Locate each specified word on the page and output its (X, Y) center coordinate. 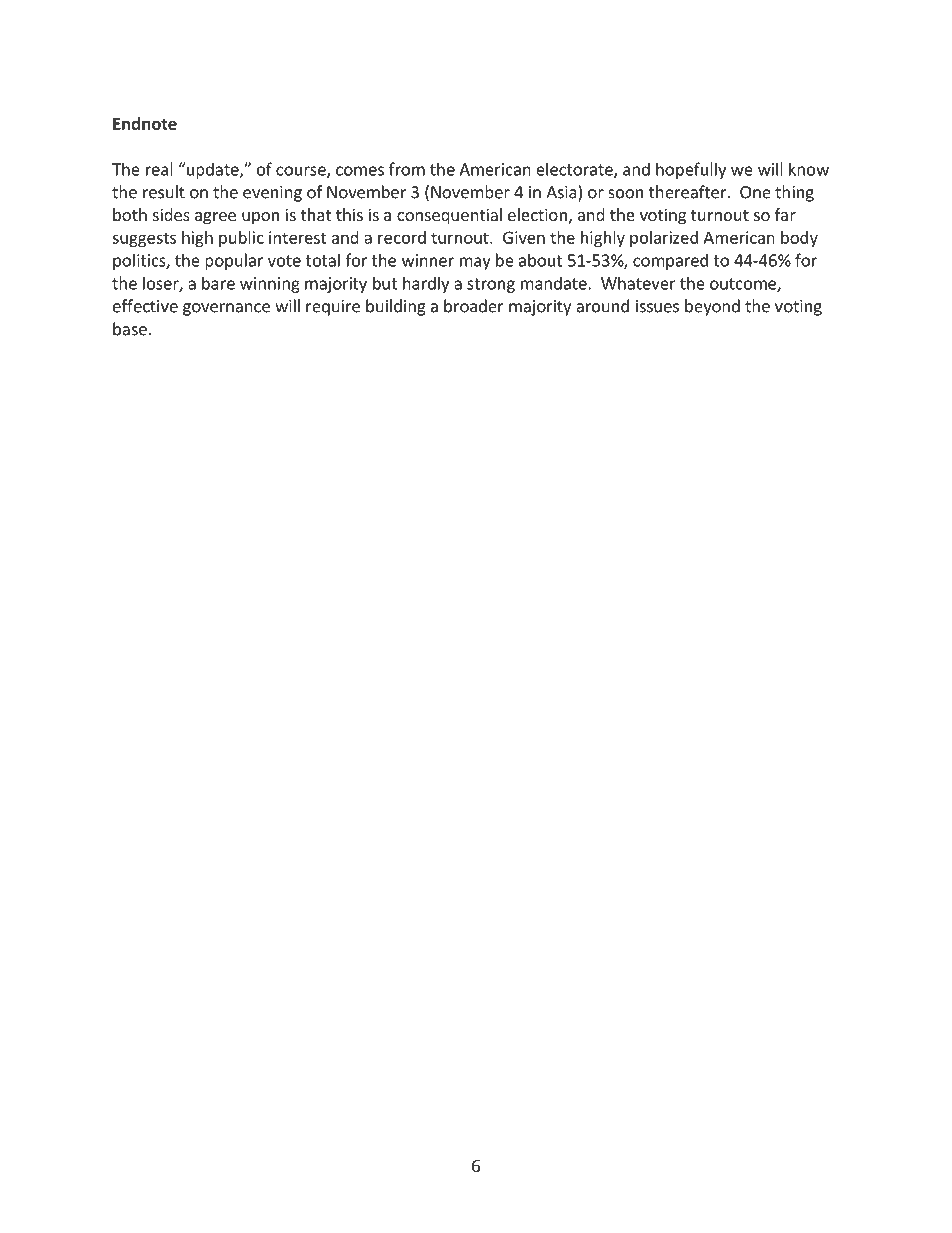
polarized (664, 239)
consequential (449, 216)
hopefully (691, 170)
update (212, 170)
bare (218, 283)
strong (491, 285)
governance (226, 309)
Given (524, 237)
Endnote (145, 123)
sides (171, 214)
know (809, 169)
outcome (744, 285)
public (241, 239)
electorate (575, 170)
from (407, 169)
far (785, 214)
